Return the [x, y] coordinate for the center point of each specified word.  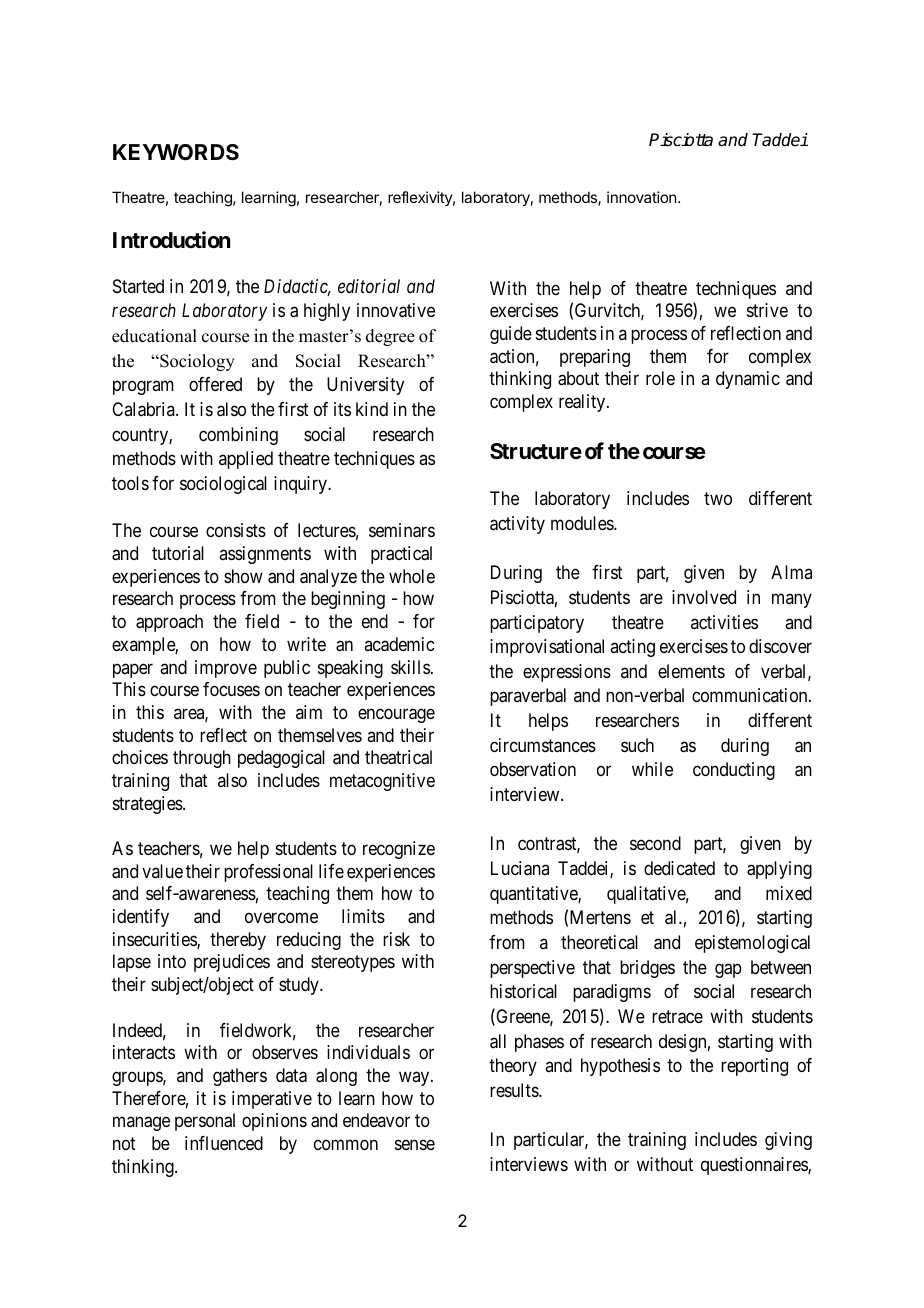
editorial [369, 286]
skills [410, 667]
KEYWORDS [176, 152]
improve [226, 669]
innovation [643, 197]
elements [691, 671]
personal [205, 1122]
